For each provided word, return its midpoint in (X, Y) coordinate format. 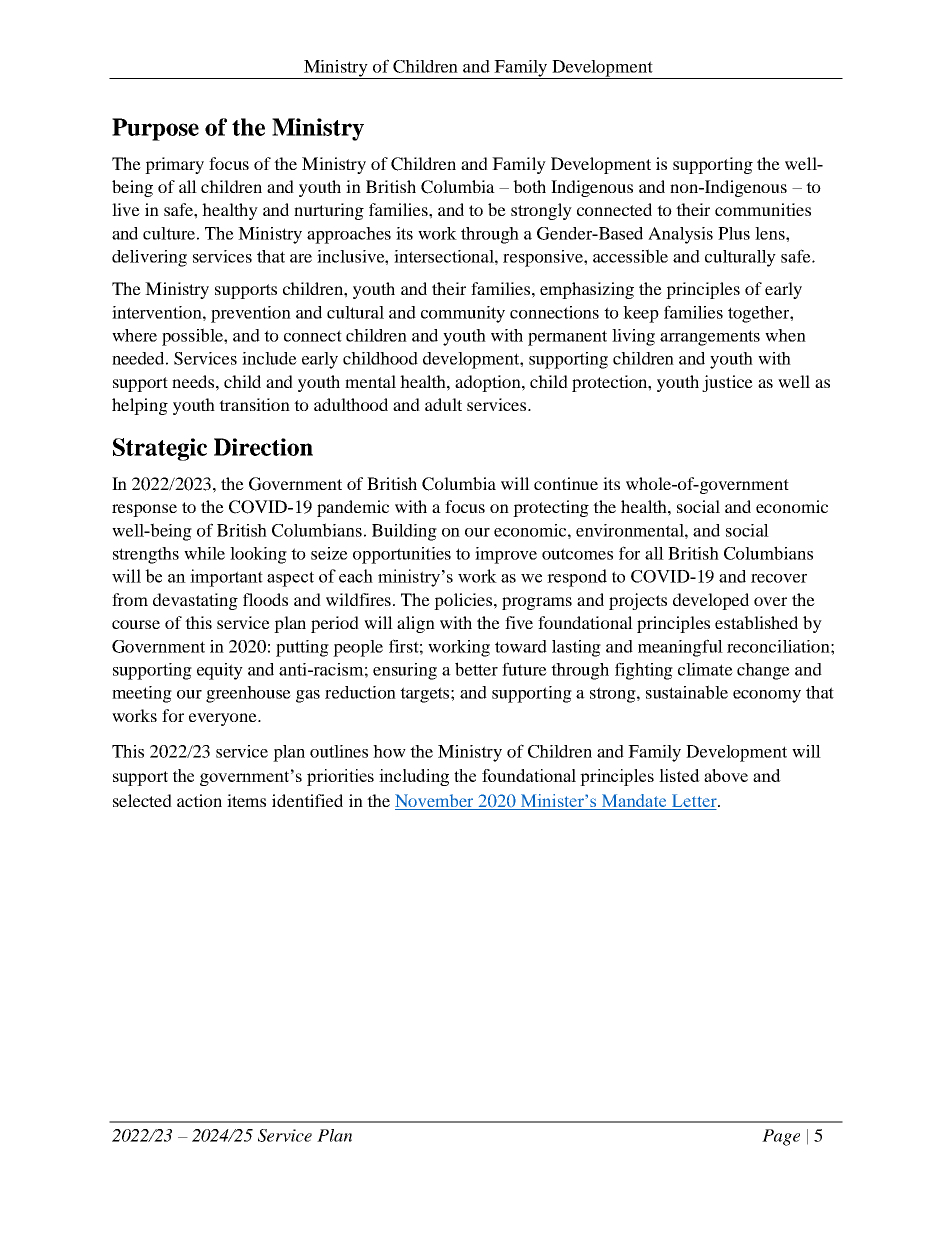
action (199, 800)
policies (464, 601)
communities (763, 209)
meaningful (680, 648)
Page (781, 1137)
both (529, 186)
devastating (195, 601)
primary (174, 165)
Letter (694, 802)
